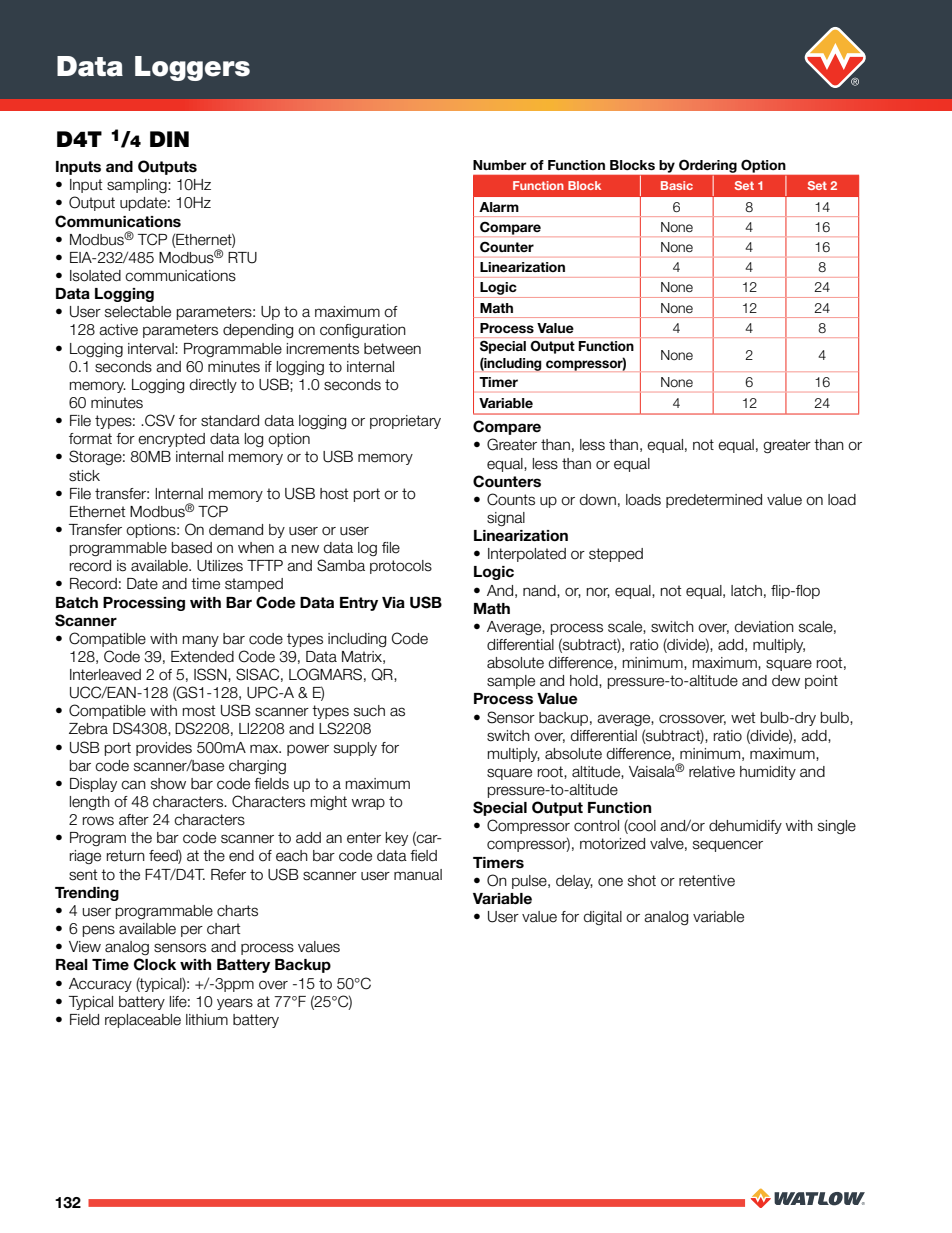  Describe the element at coordinates (192, 68) in the document. I see `Loggers` at that location.
